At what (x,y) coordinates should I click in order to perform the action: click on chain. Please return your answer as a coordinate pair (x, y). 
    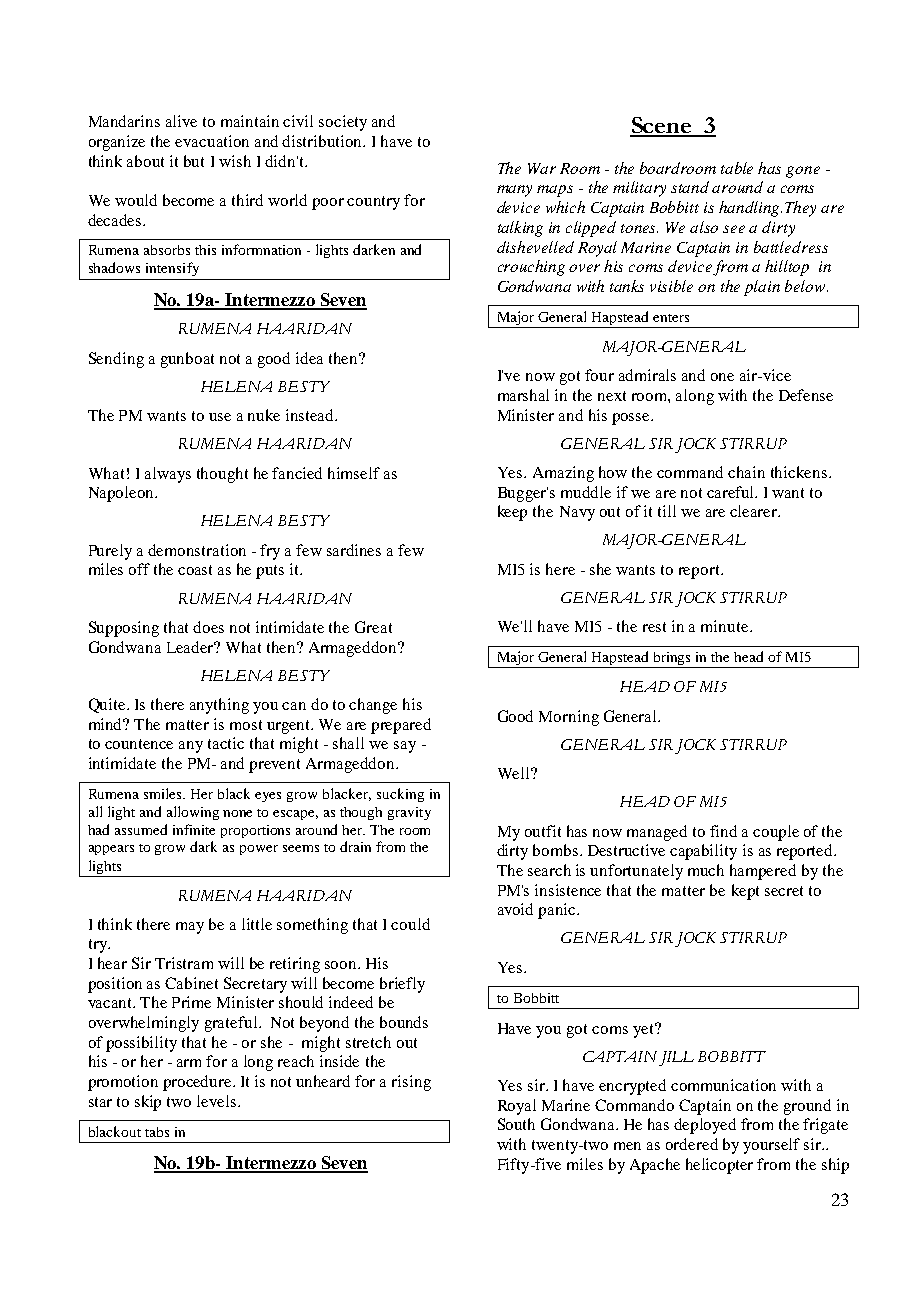
    Looking at the image, I should click on (746, 472).
